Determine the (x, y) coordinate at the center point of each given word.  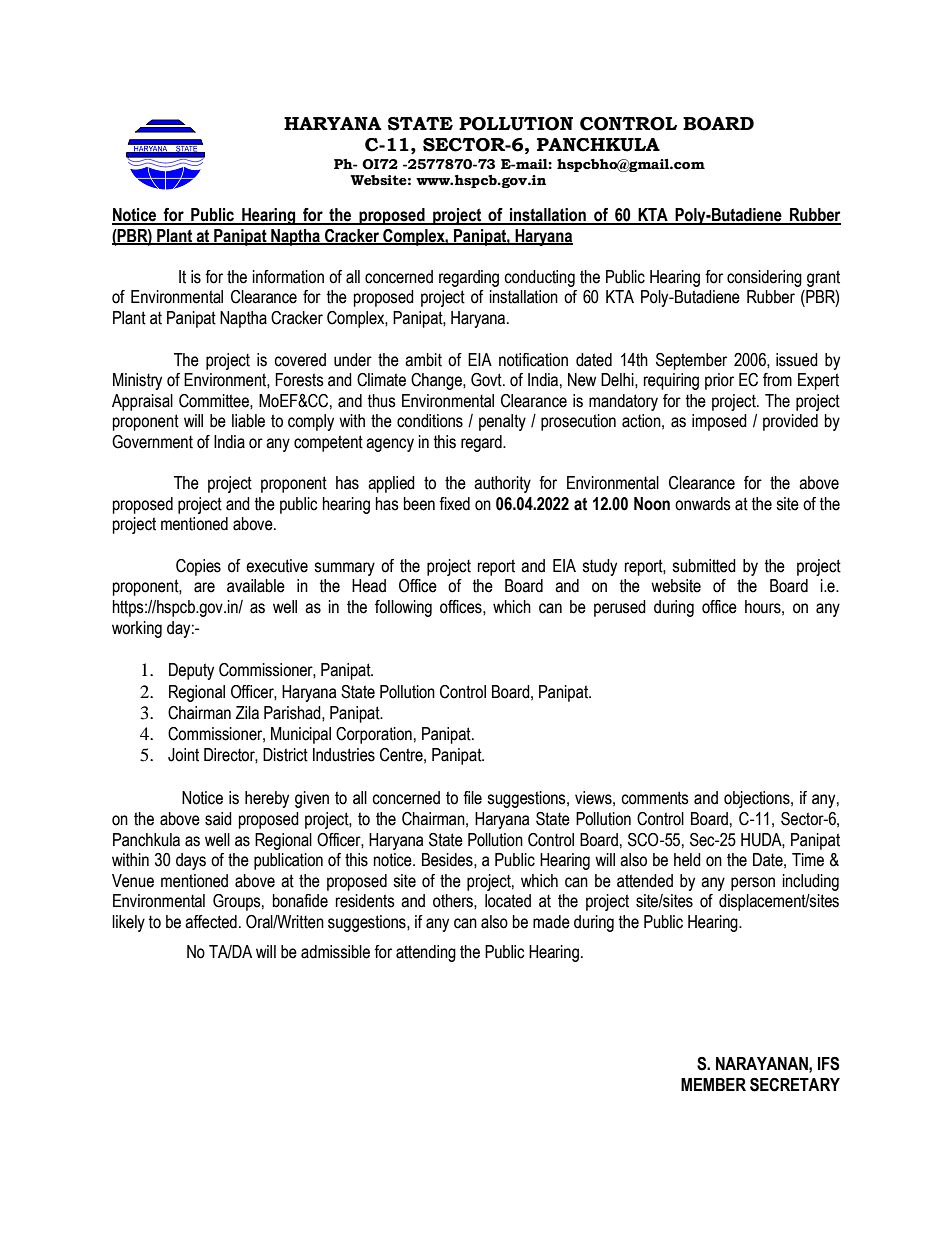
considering (764, 278)
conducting (539, 278)
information (288, 277)
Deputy (191, 671)
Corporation (374, 735)
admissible (335, 952)
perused (620, 608)
